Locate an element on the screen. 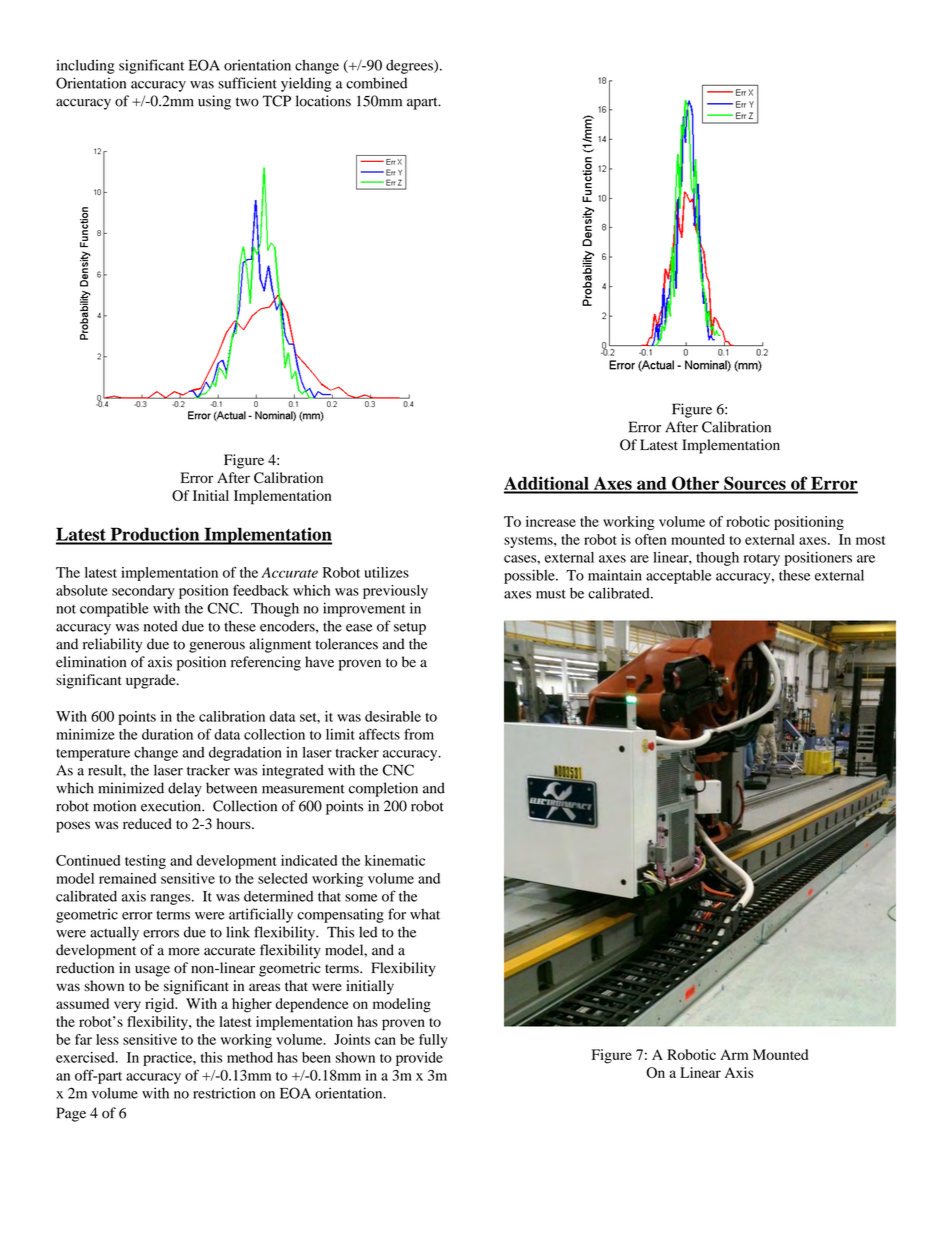  combined is located at coordinates (376, 83).
